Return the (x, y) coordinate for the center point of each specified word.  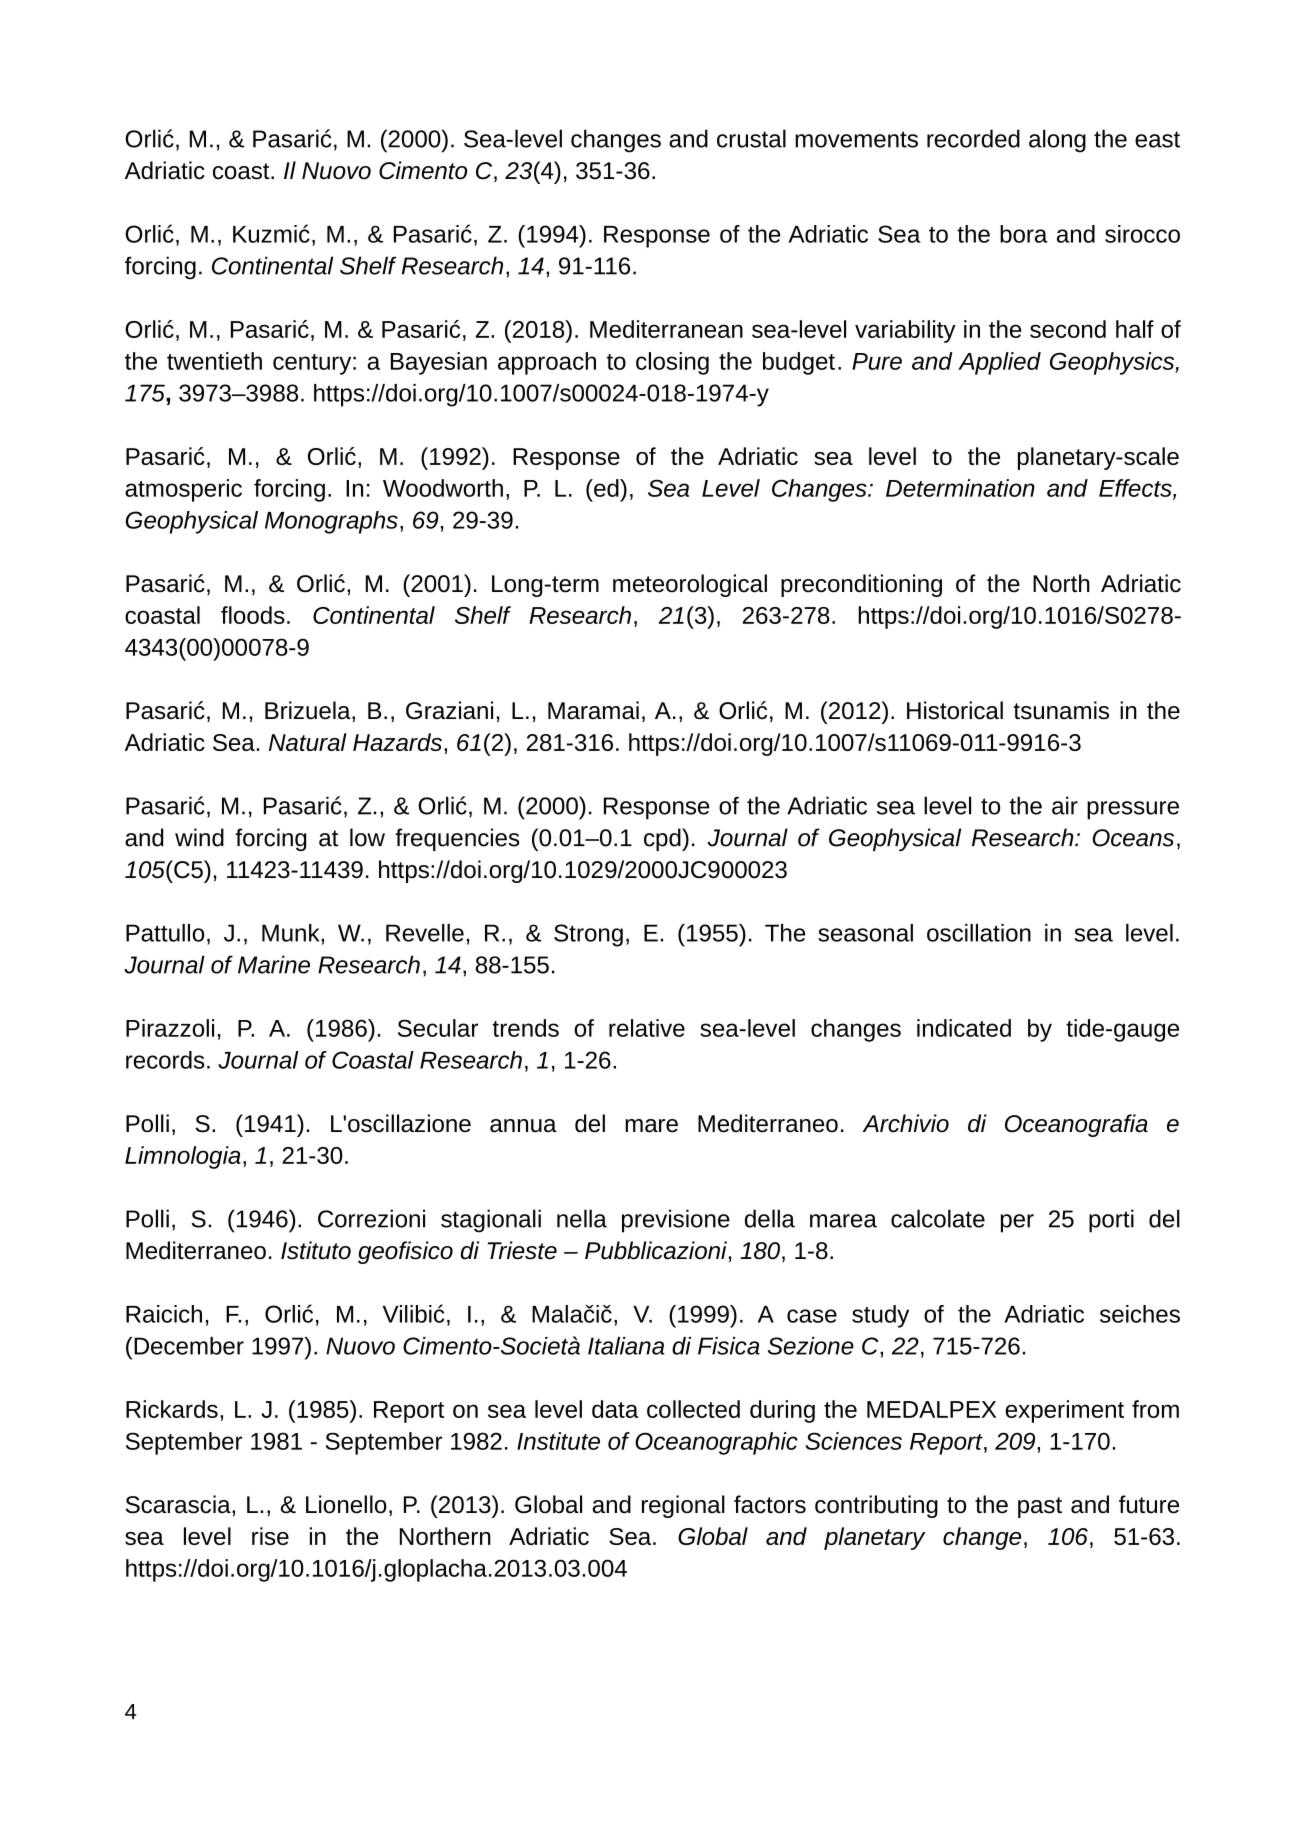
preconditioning (861, 585)
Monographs (331, 522)
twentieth (214, 361)
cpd (663, 839)
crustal (751, 138)
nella (582, 1218)
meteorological (690, 585)
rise (270, 1536)
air (1065, 805)
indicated (964, 1028)
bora (1024, 234)
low (367, 837)
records (165, 1060)
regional (683, 1506)
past (1040, 1507)
